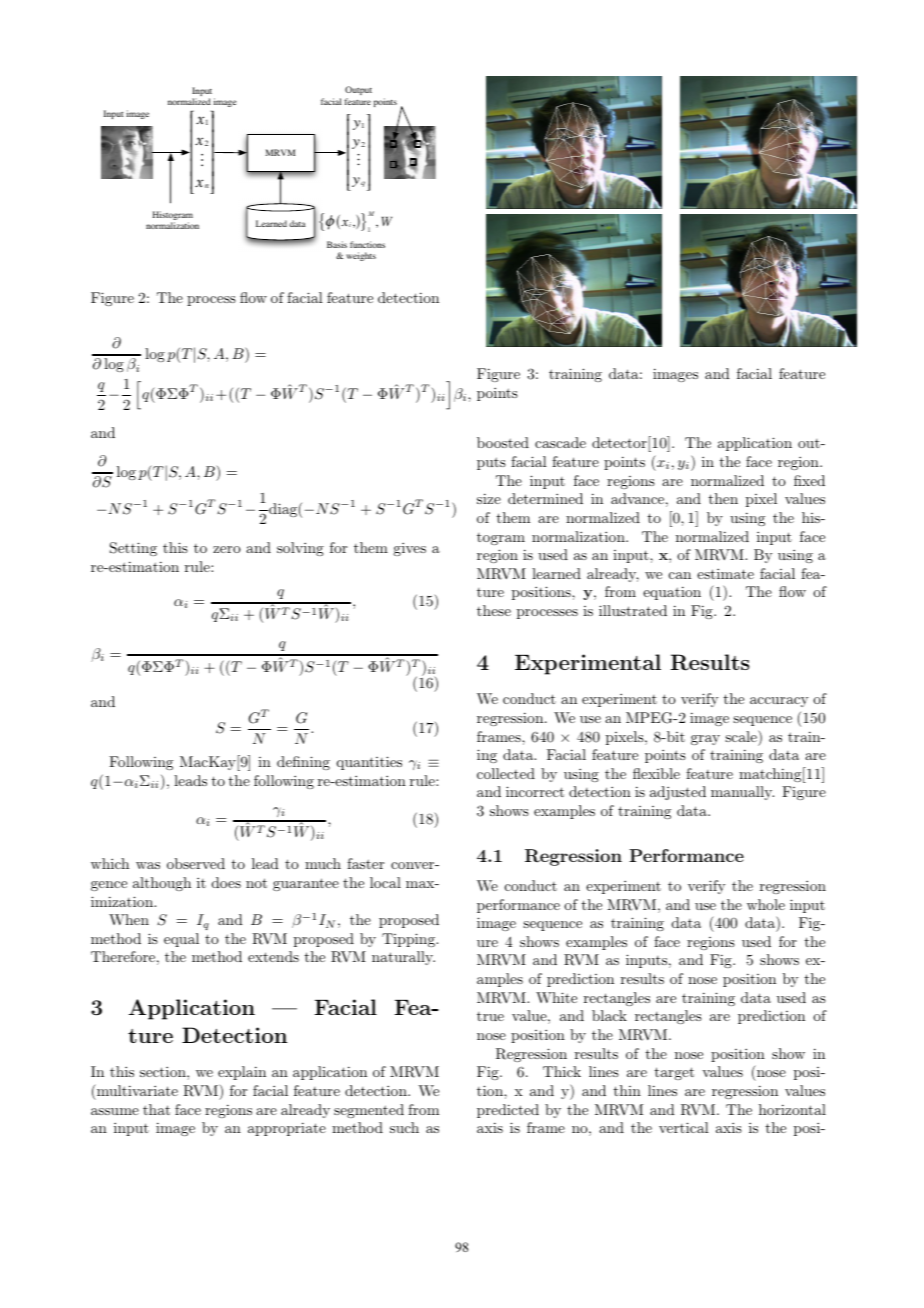 The image size is (924, 1308). Describe the element at coordinates (196, 863) in the page. I see `observed` at that location.
